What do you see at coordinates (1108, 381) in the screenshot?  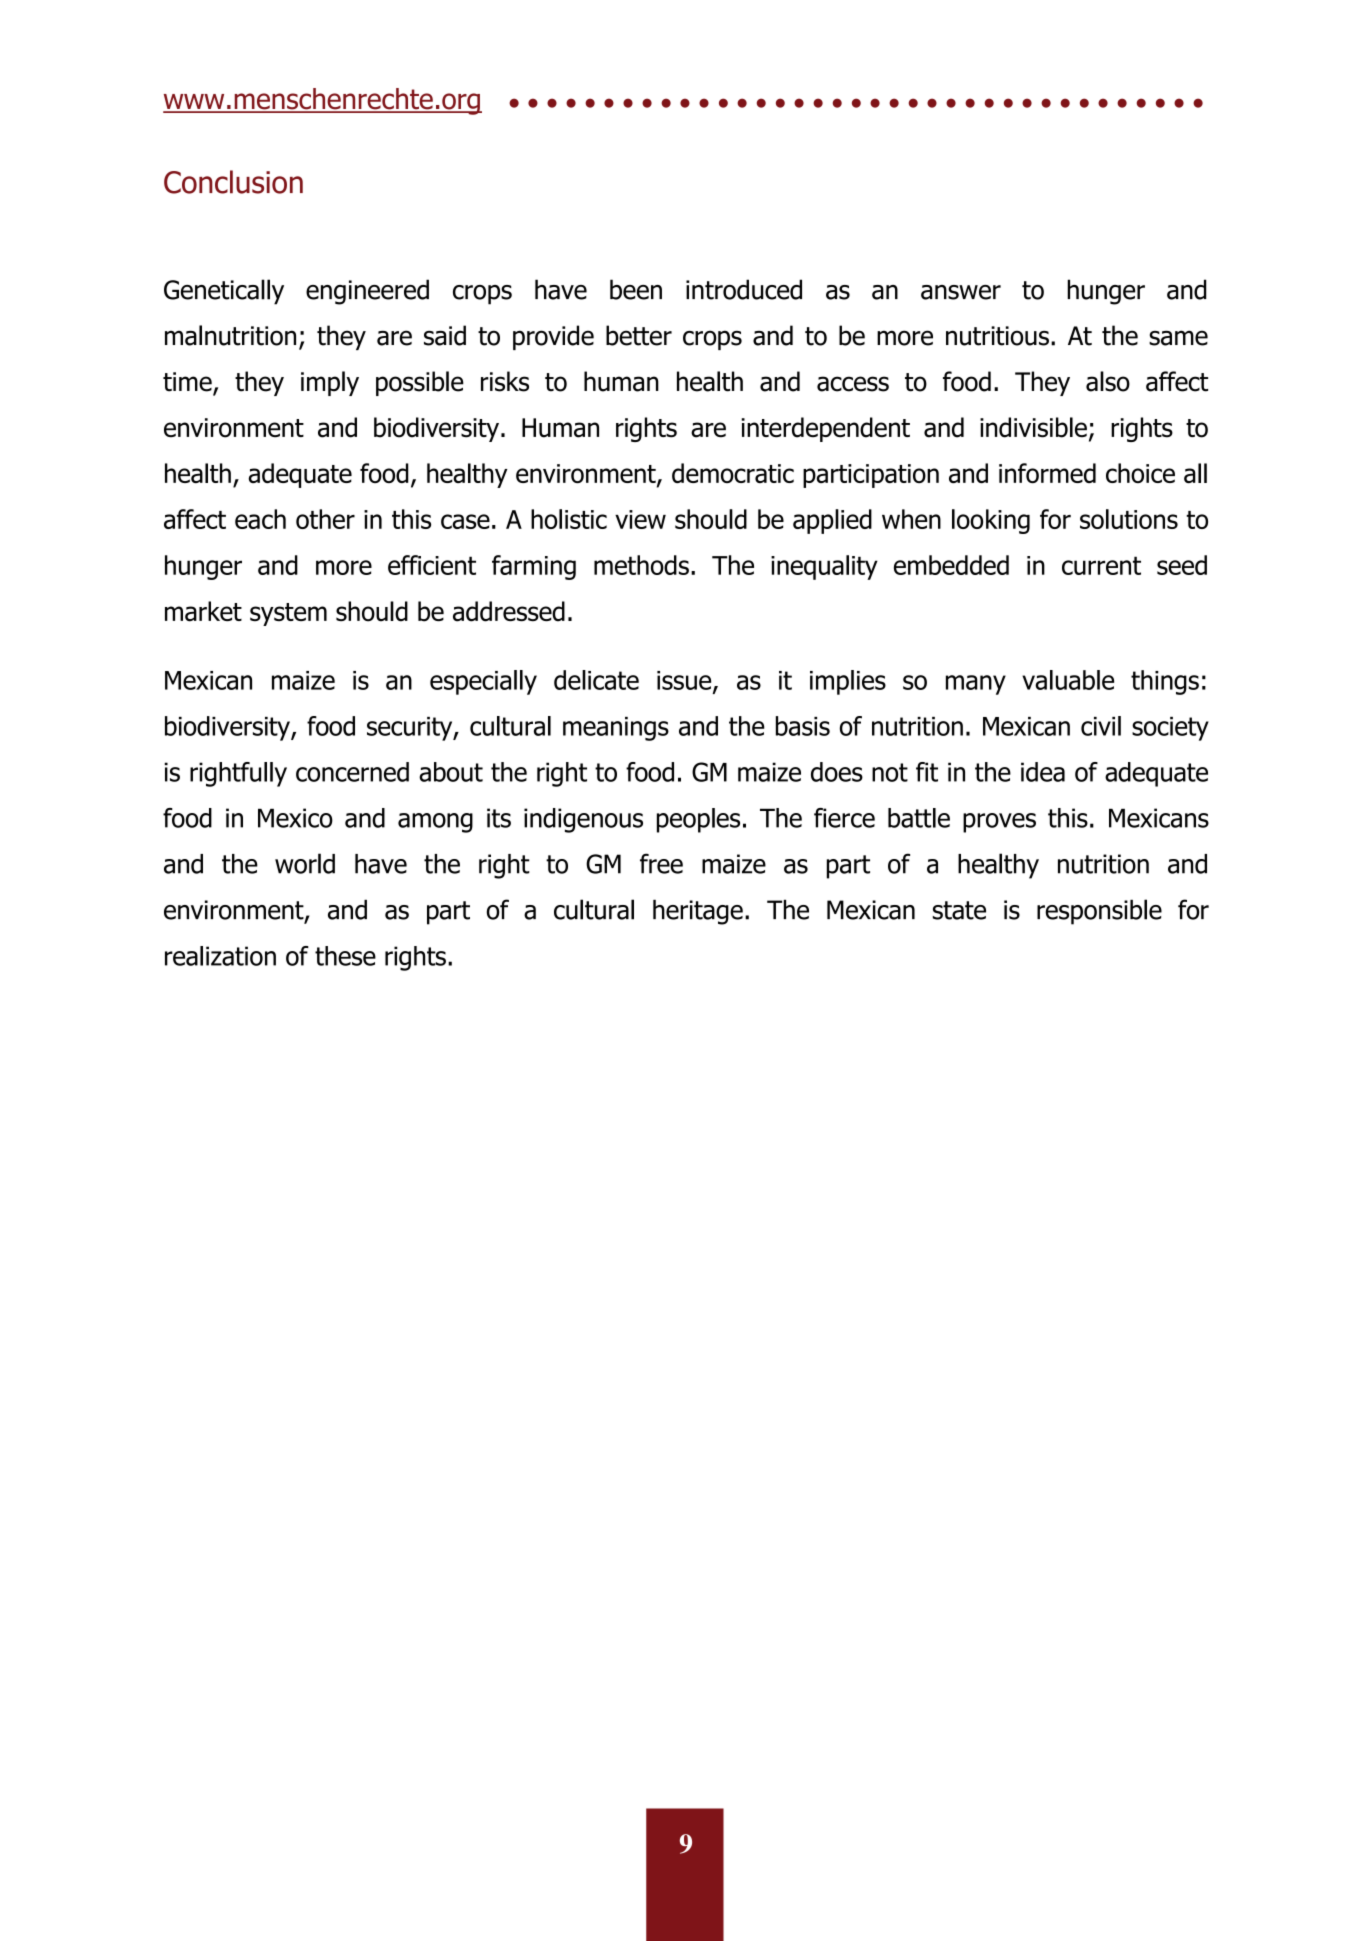 I see `also` at bounding box center [1108, 381].
